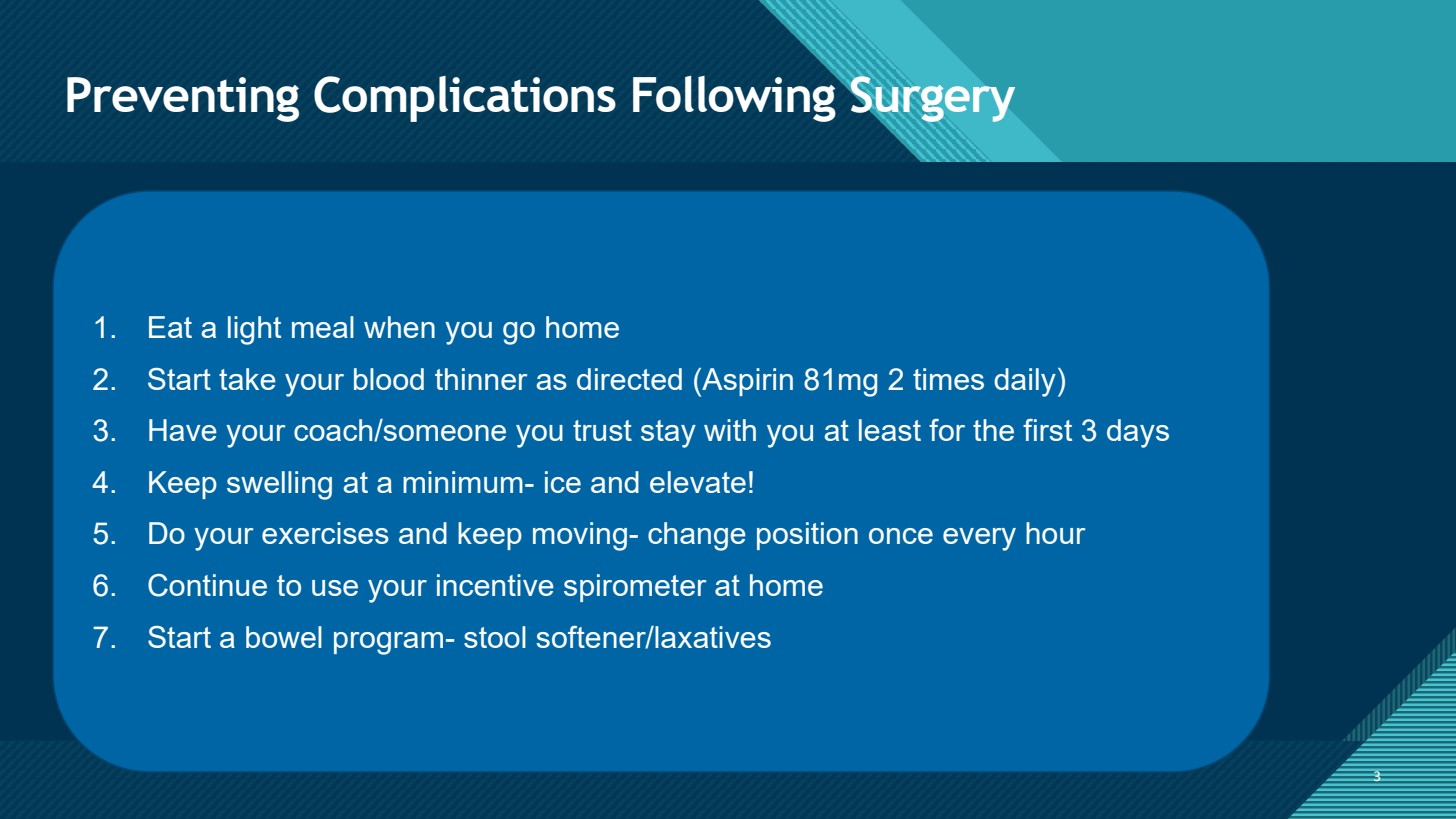  I want to click on daily, so click(1025, 382).
